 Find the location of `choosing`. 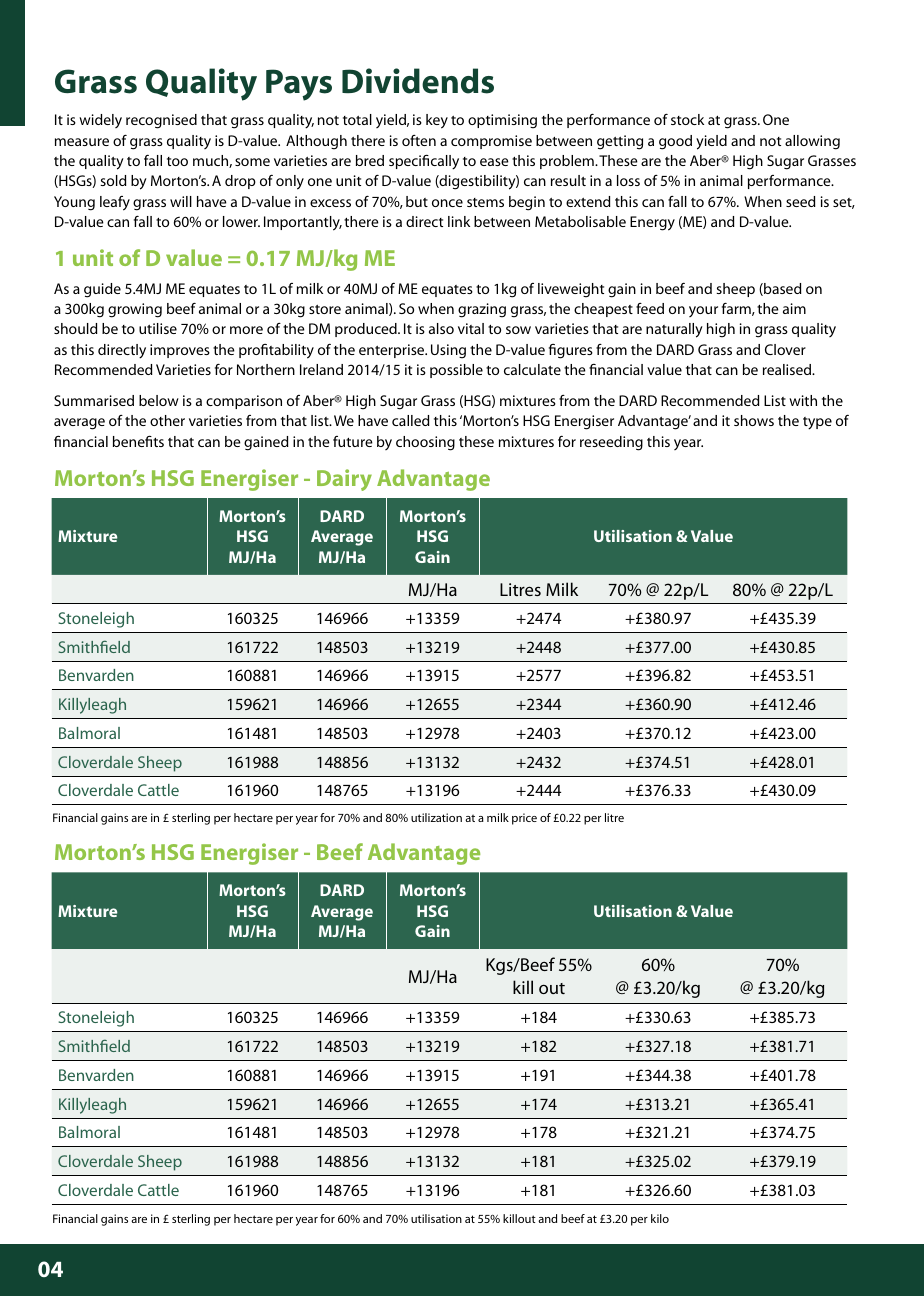

choosing is located at coordinates (425, 443).
